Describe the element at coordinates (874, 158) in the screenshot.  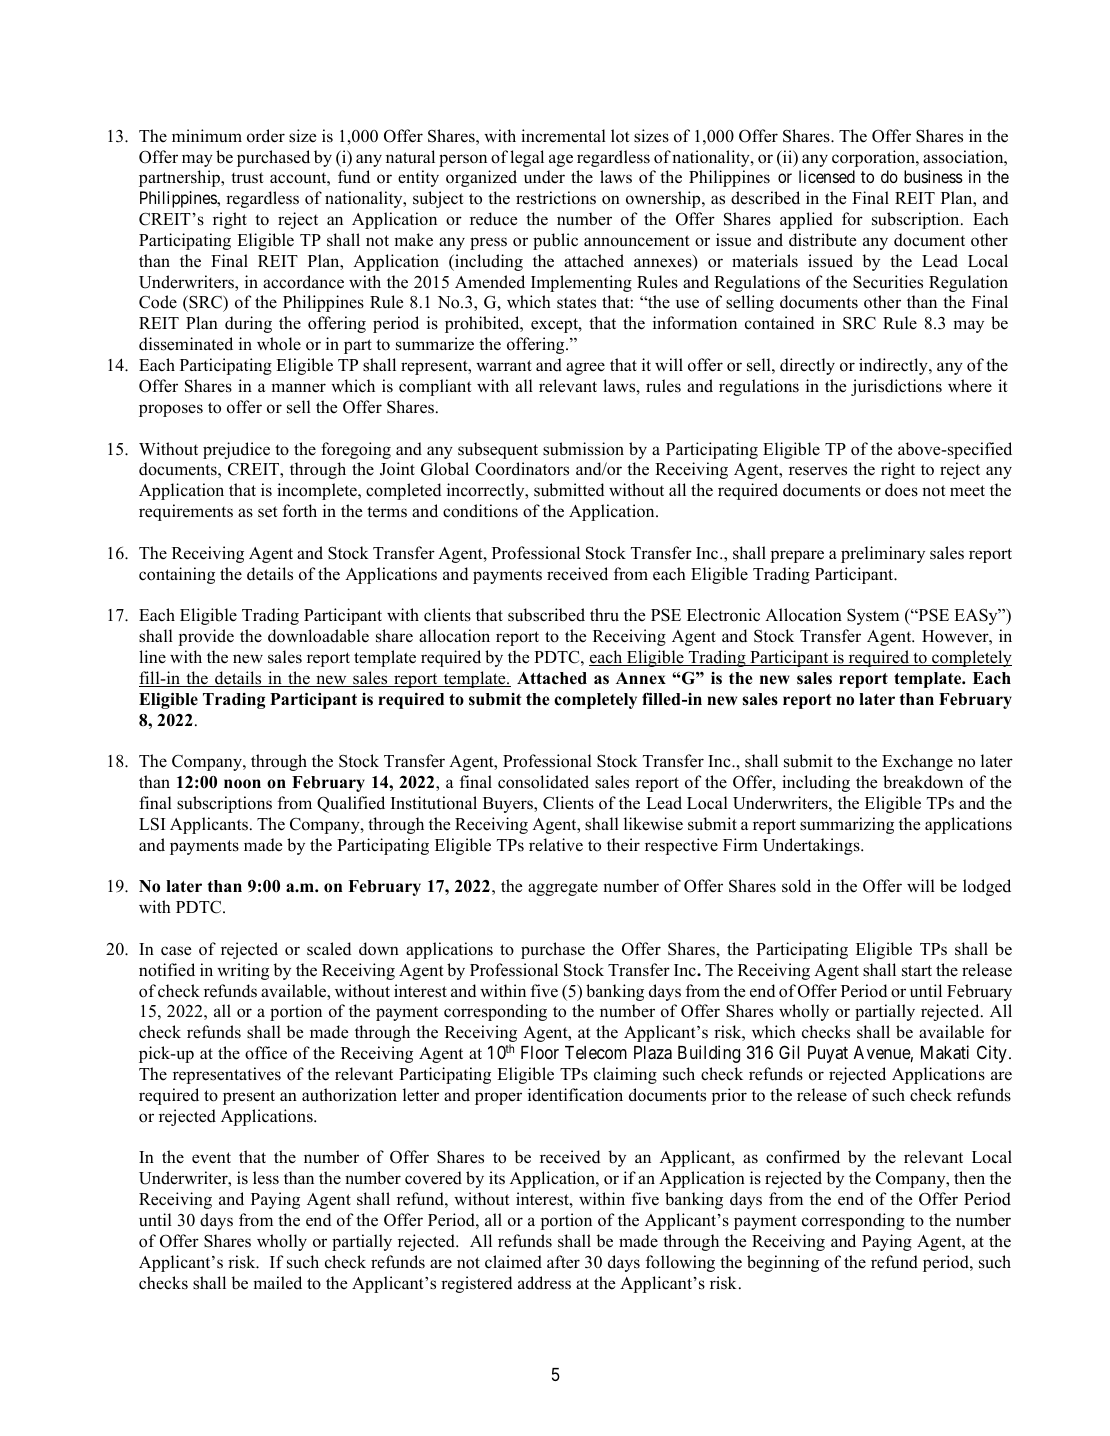
I see `corporation` at that location.
